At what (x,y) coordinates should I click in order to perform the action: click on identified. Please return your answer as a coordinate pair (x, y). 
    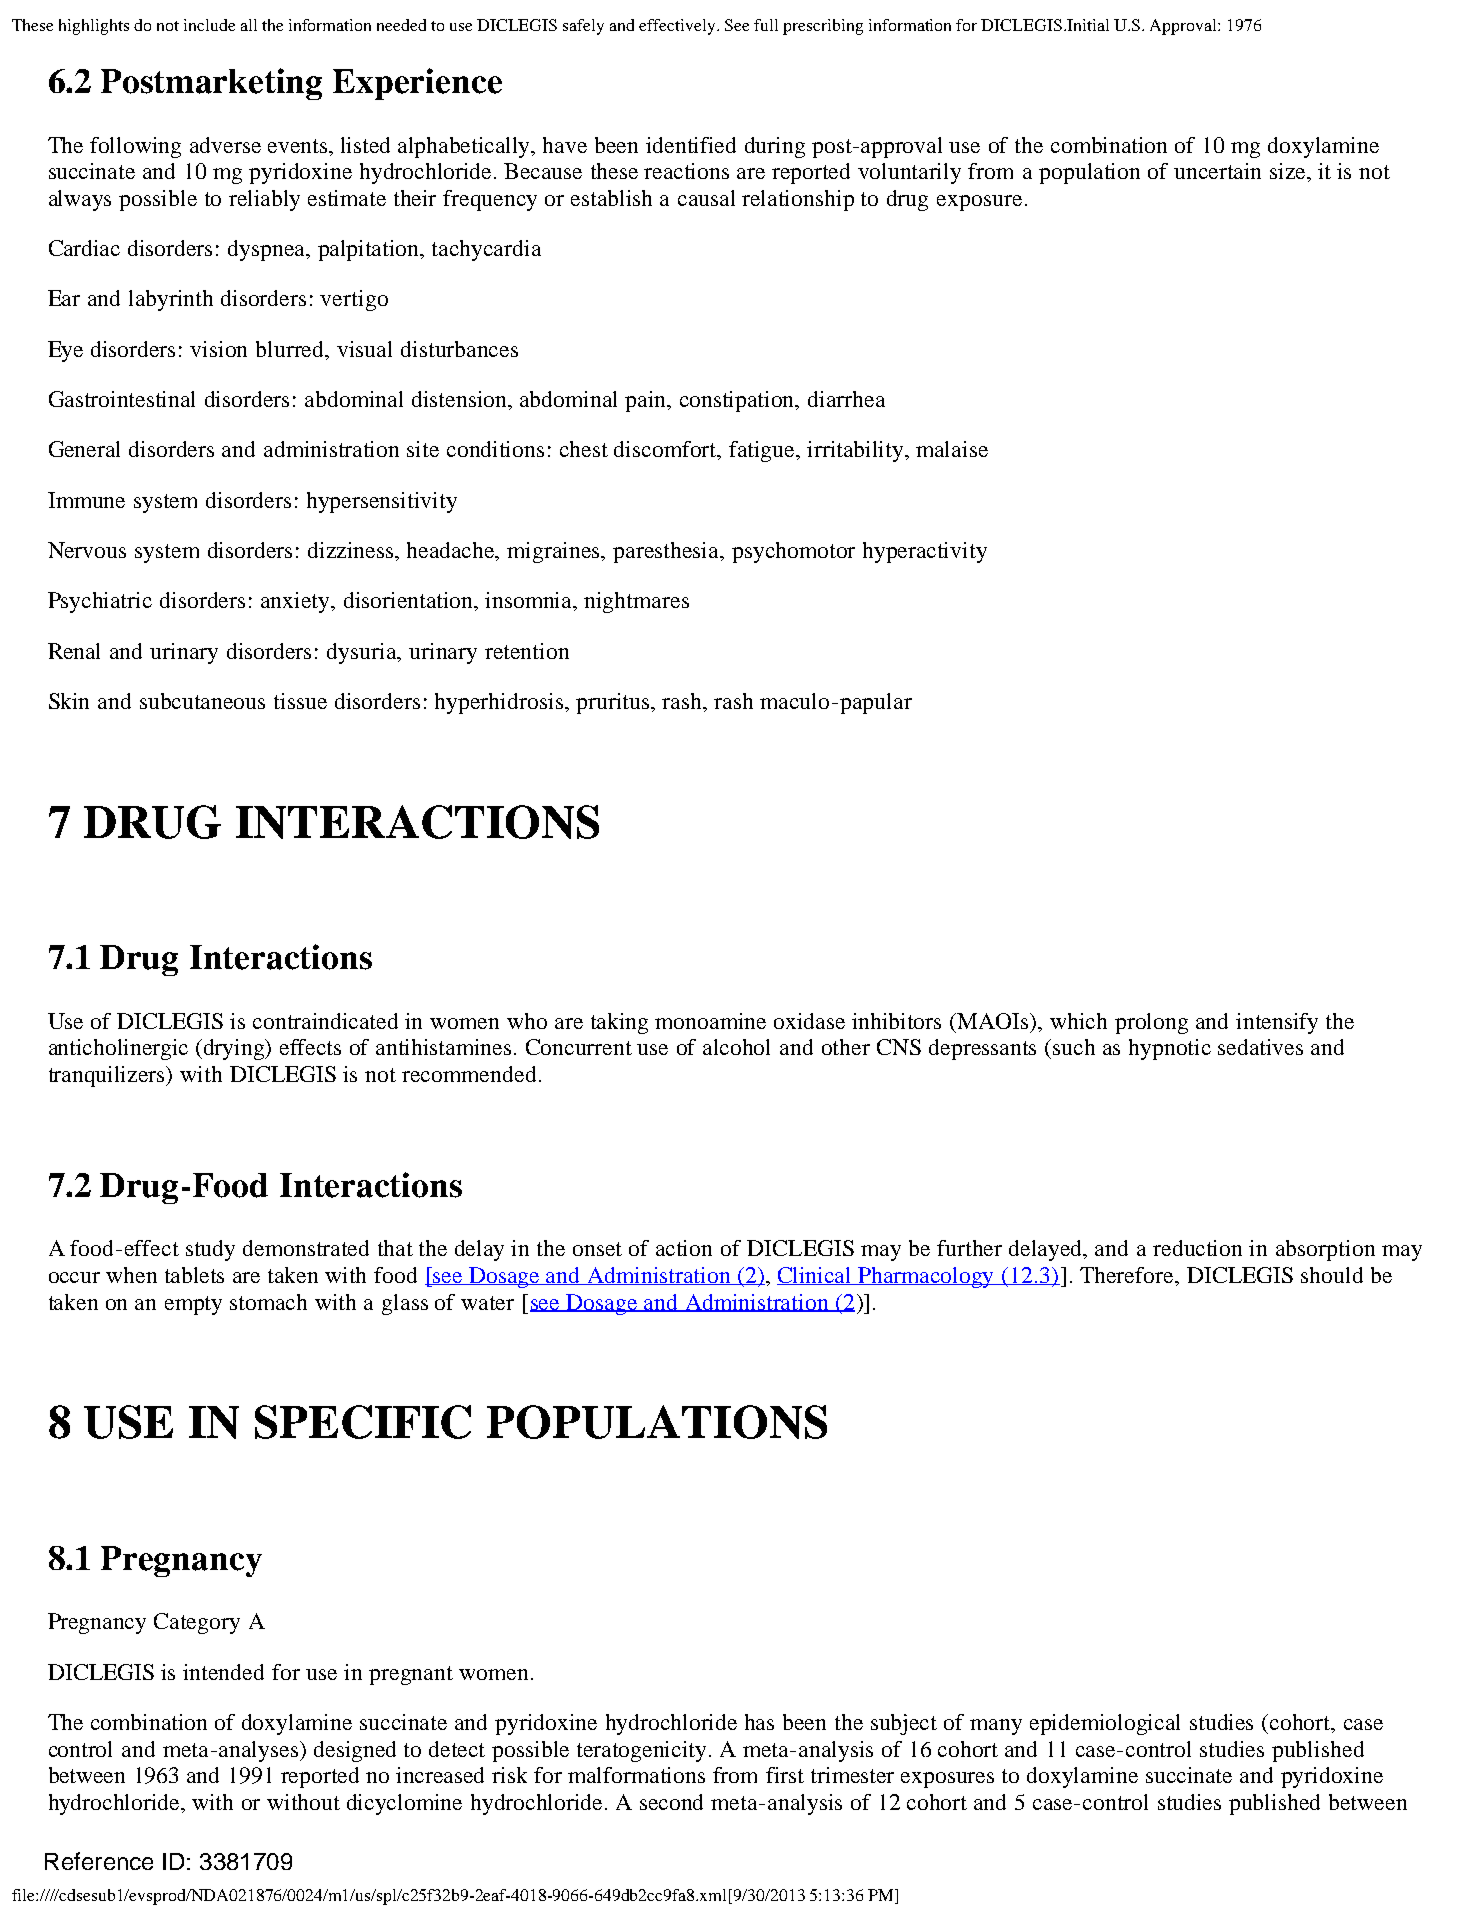
    Looking at the image, I should click on (691, 145).
